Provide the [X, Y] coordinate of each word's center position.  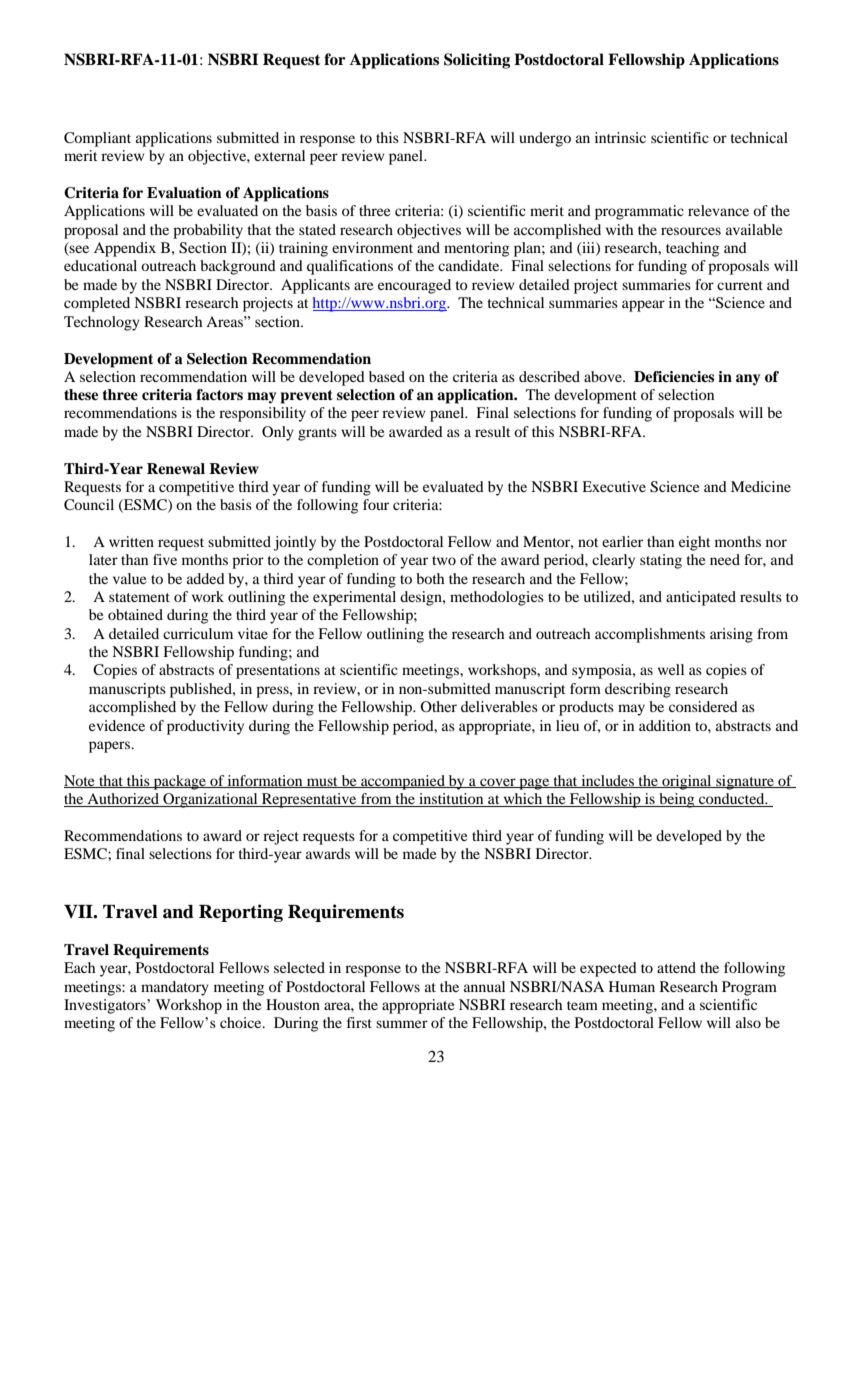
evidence [117, 725]
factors [219, 394]
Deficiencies [674, 376]
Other [438, 706]
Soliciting [477, 61]
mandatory [175, 988]
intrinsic [620, 137]
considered [703, 706]
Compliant [97, 139]
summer [402, 1024]
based [387, 376]
